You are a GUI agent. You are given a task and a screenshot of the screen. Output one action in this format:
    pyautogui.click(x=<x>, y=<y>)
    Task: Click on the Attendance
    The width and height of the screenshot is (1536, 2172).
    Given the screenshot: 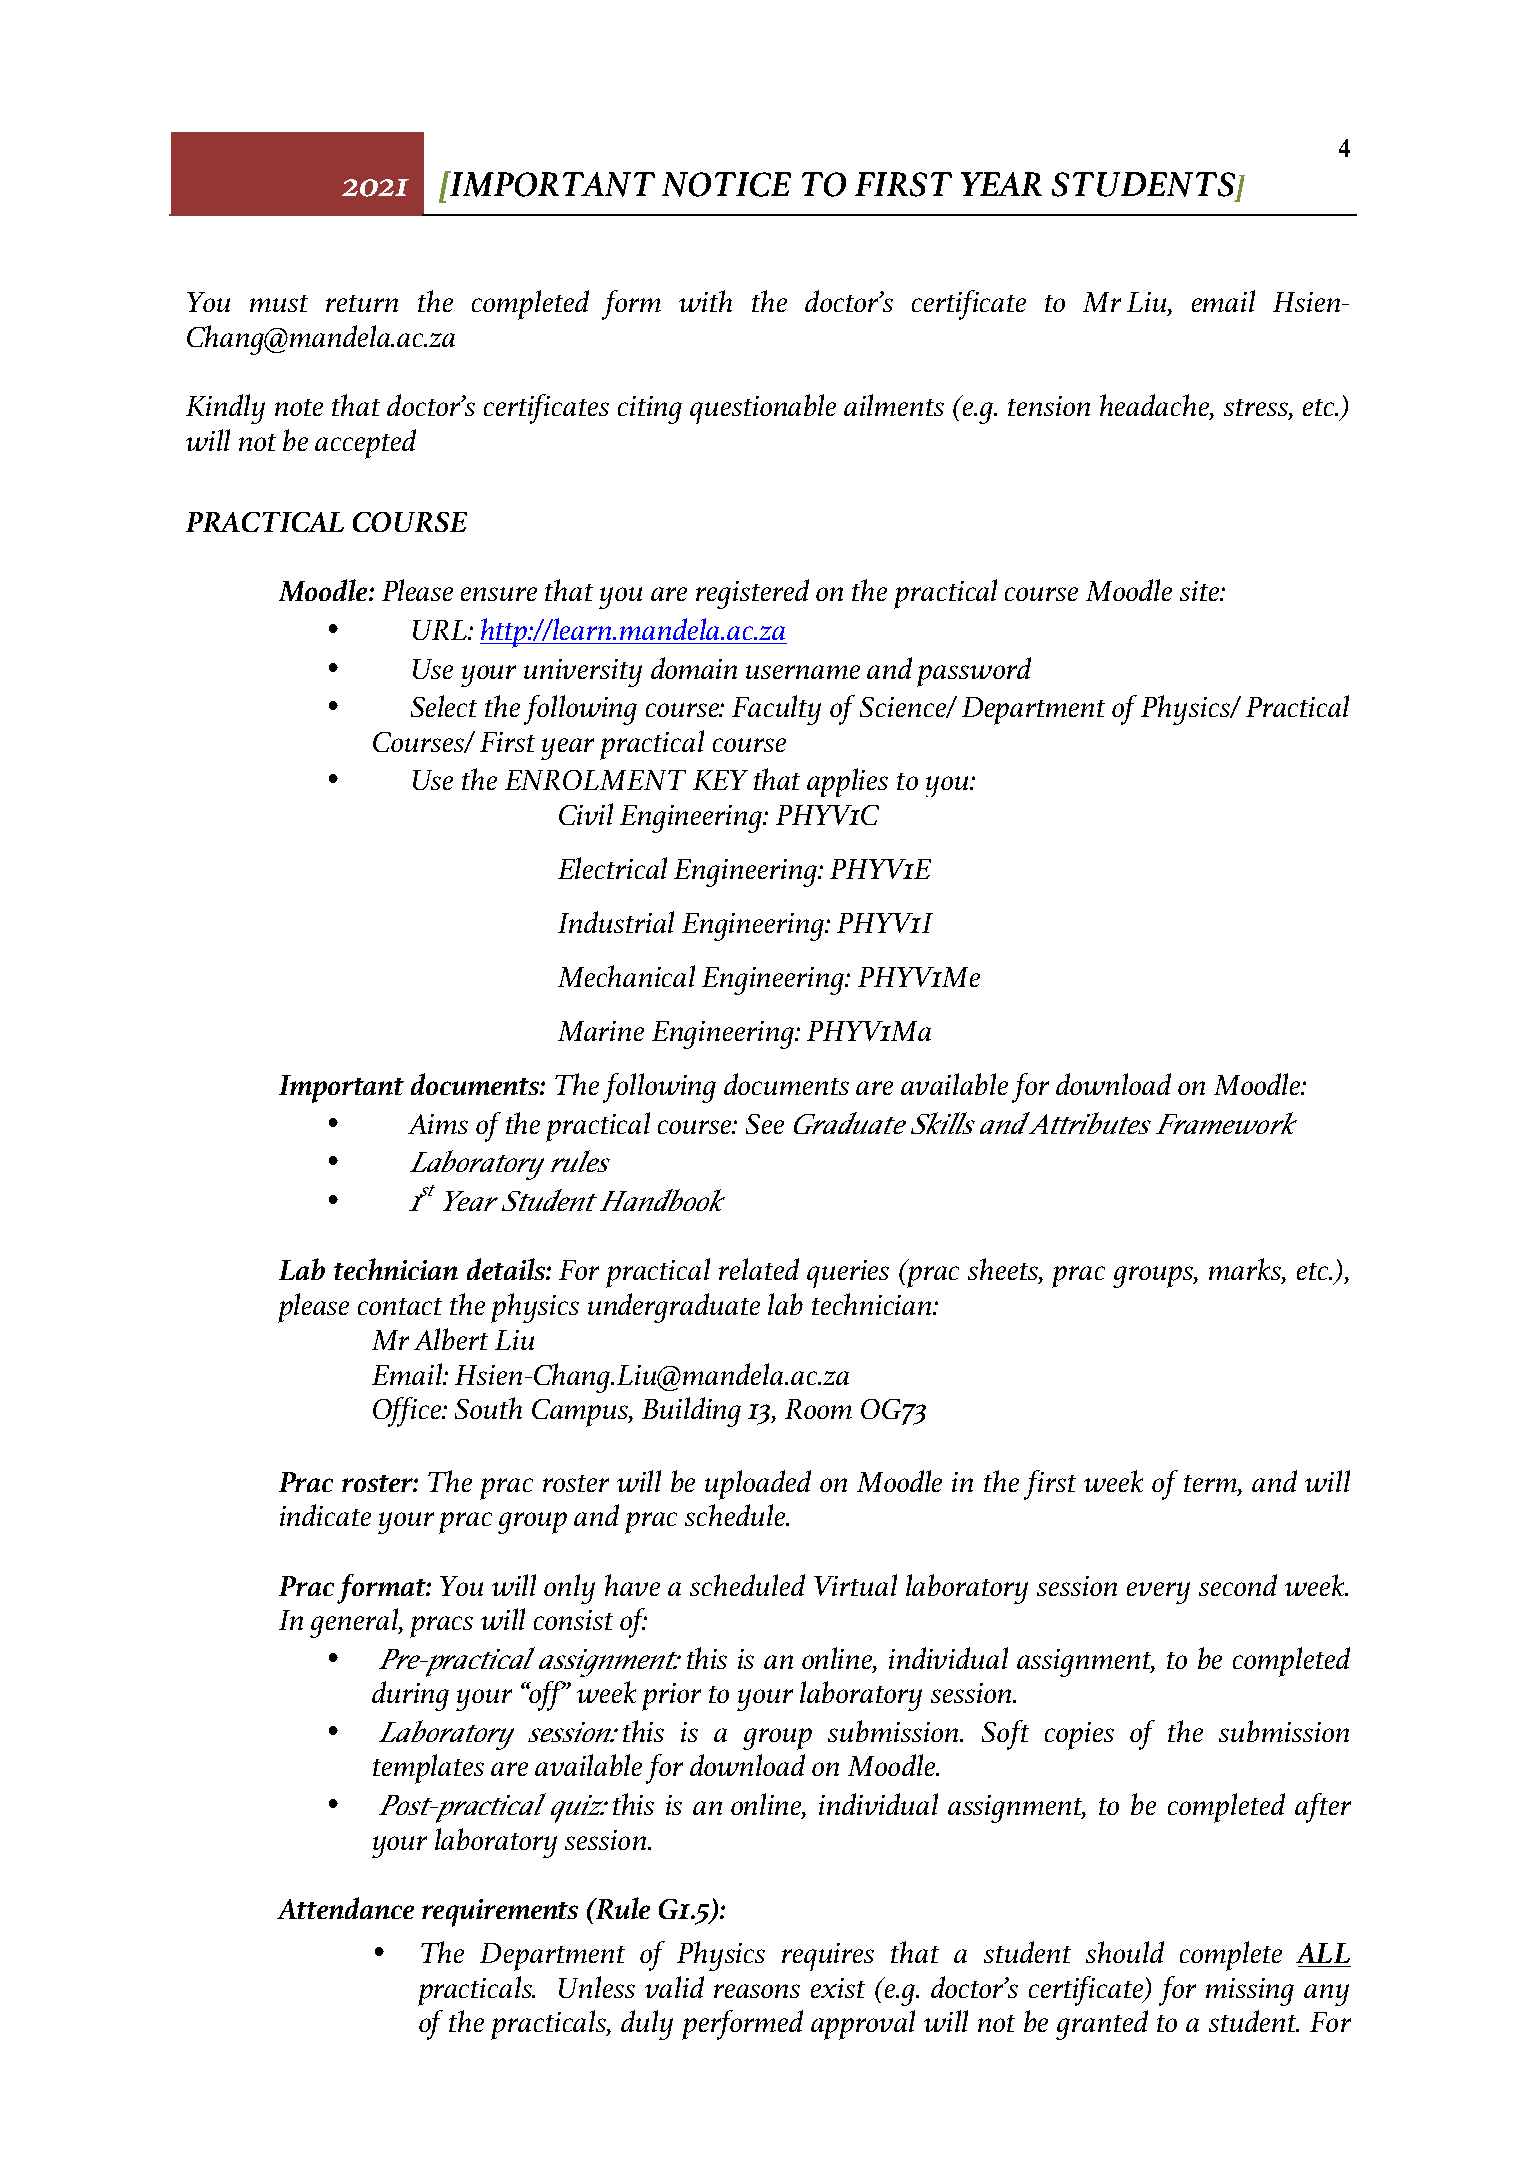 What is the action you would take?
    pyautogui.click(x=345, y=1908)
